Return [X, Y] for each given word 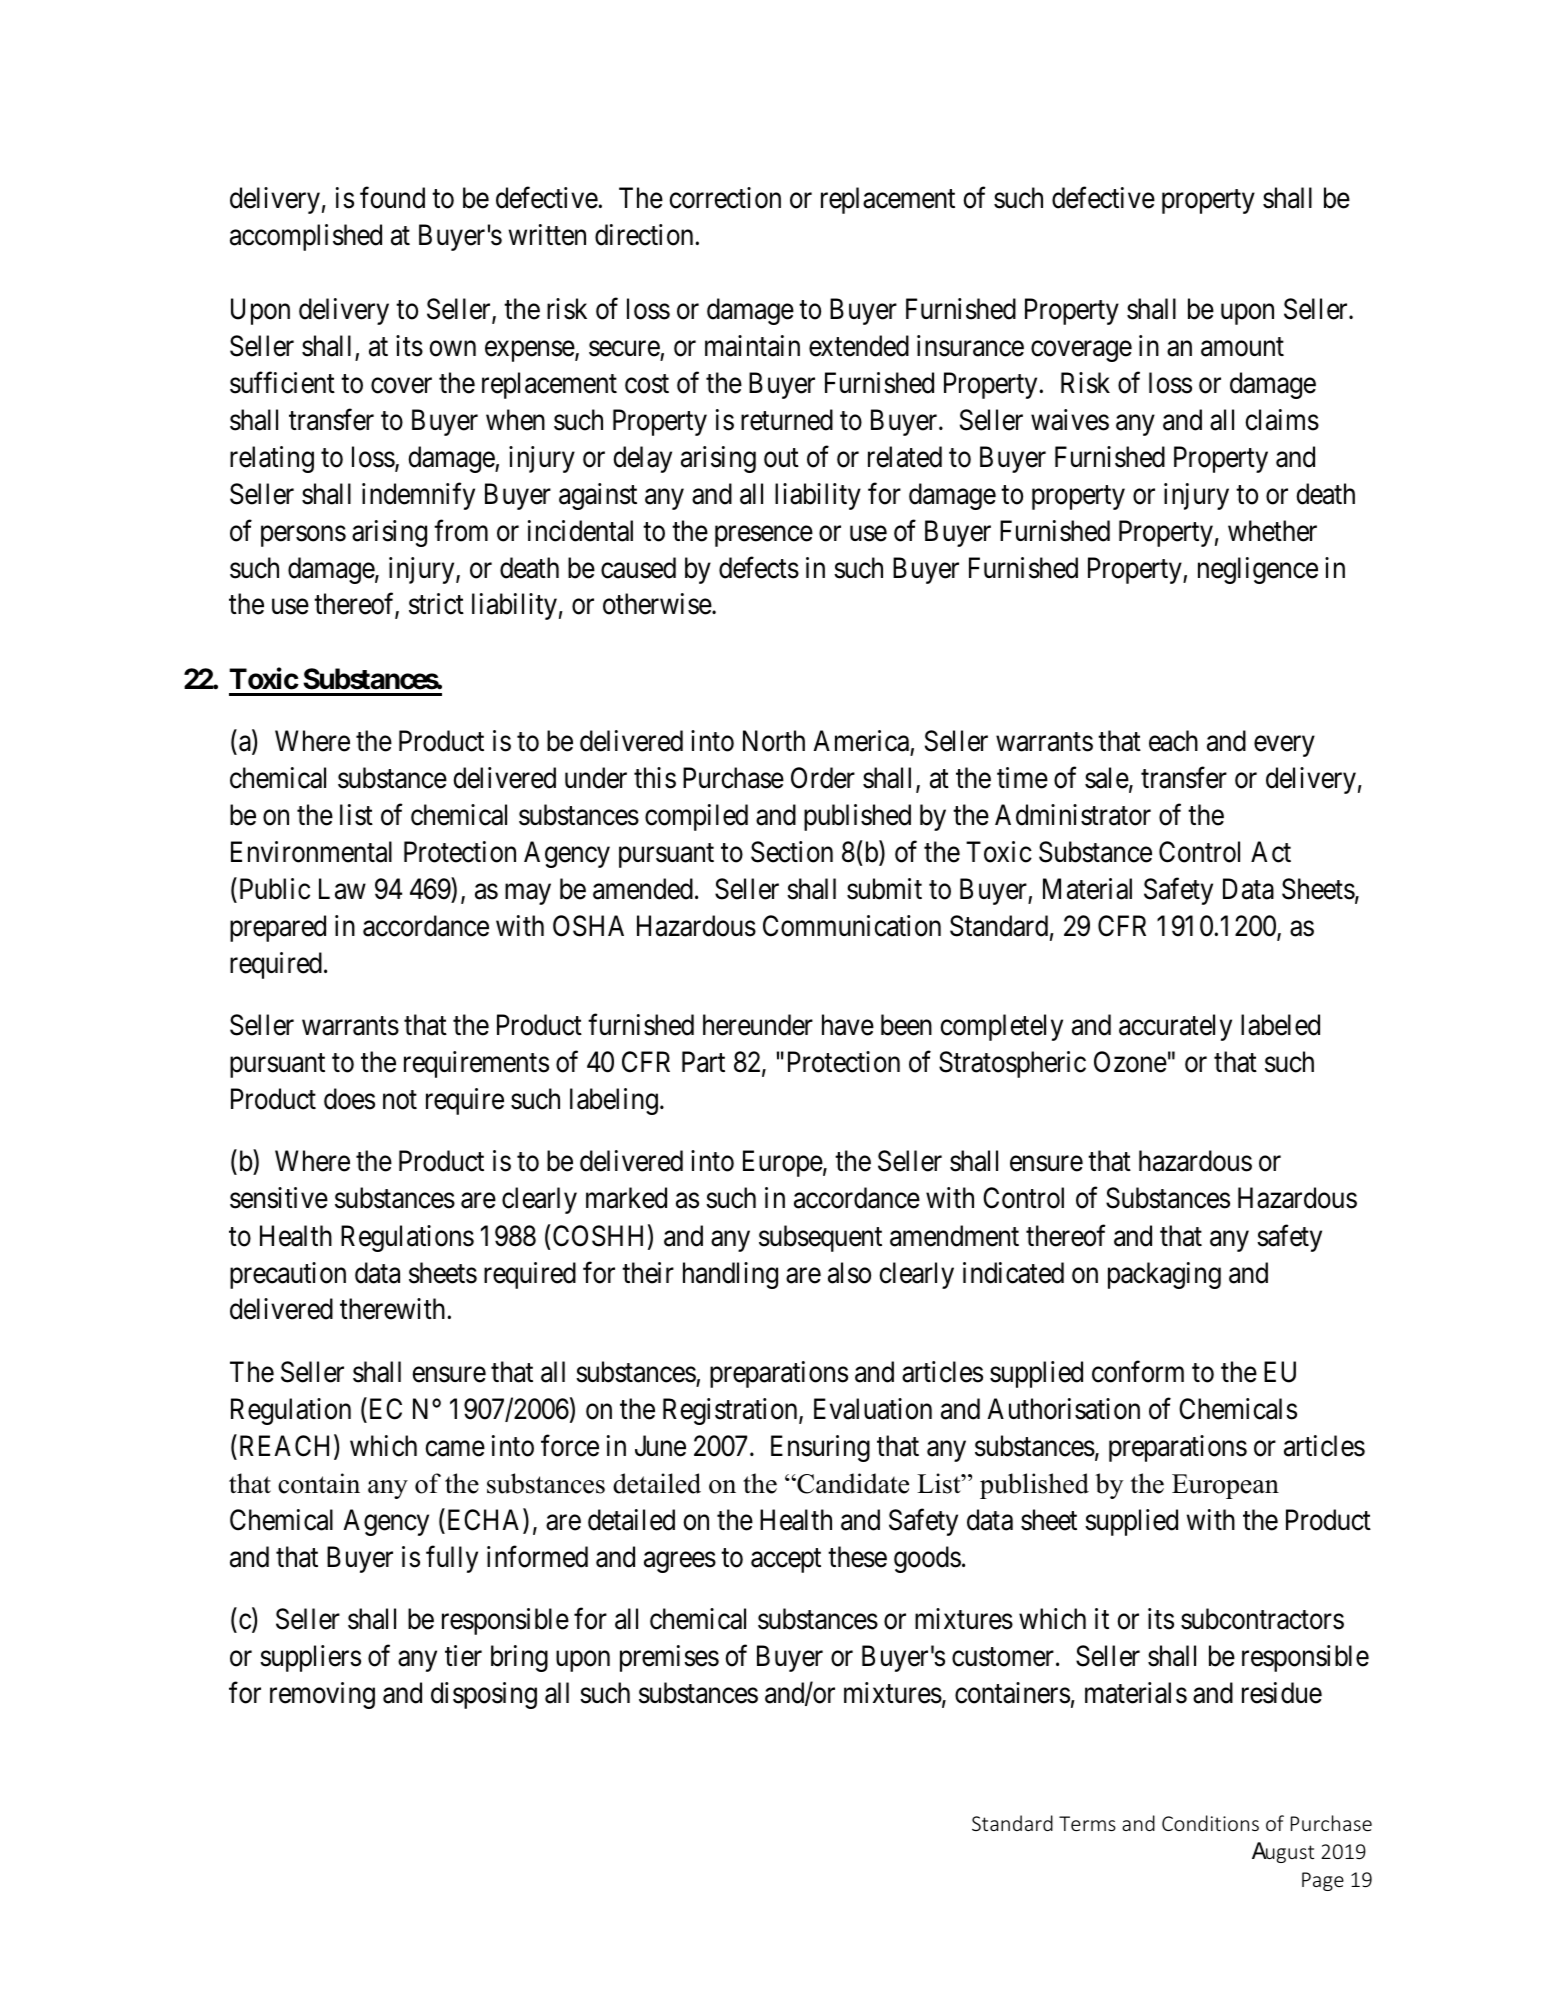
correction [725, 198]
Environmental [311, 852]
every [1284, 746]
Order [823, 778]
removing [322, 1695]
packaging [1164, 1275]
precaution [288, 1275]
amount [1242, 347]
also [849, 1273]
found [392, 198]
